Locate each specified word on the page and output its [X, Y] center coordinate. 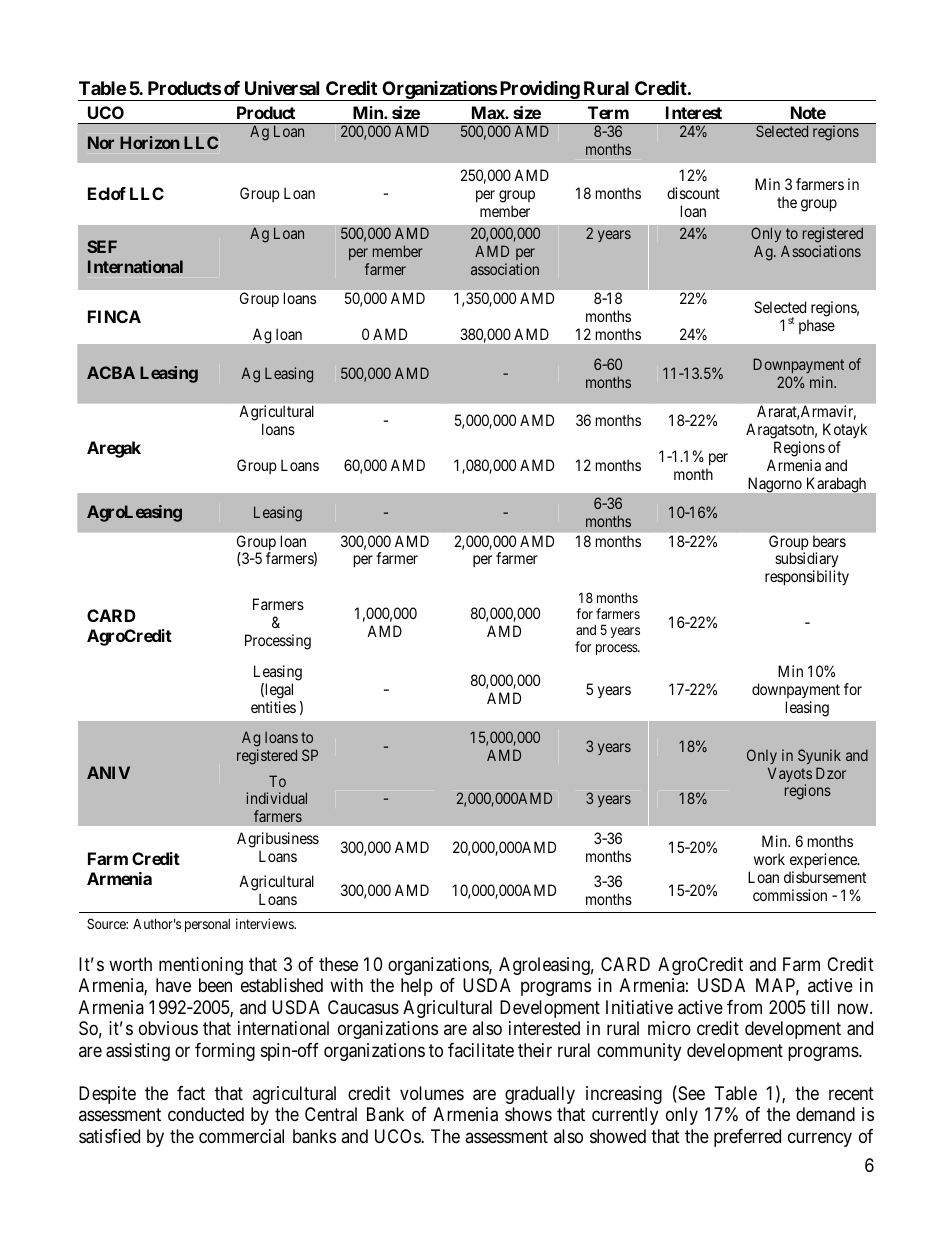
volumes [432, 1093]
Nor [101, 142]
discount [693, 193]
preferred [747, 1138]
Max [489, 112]
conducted [206, 1114]
